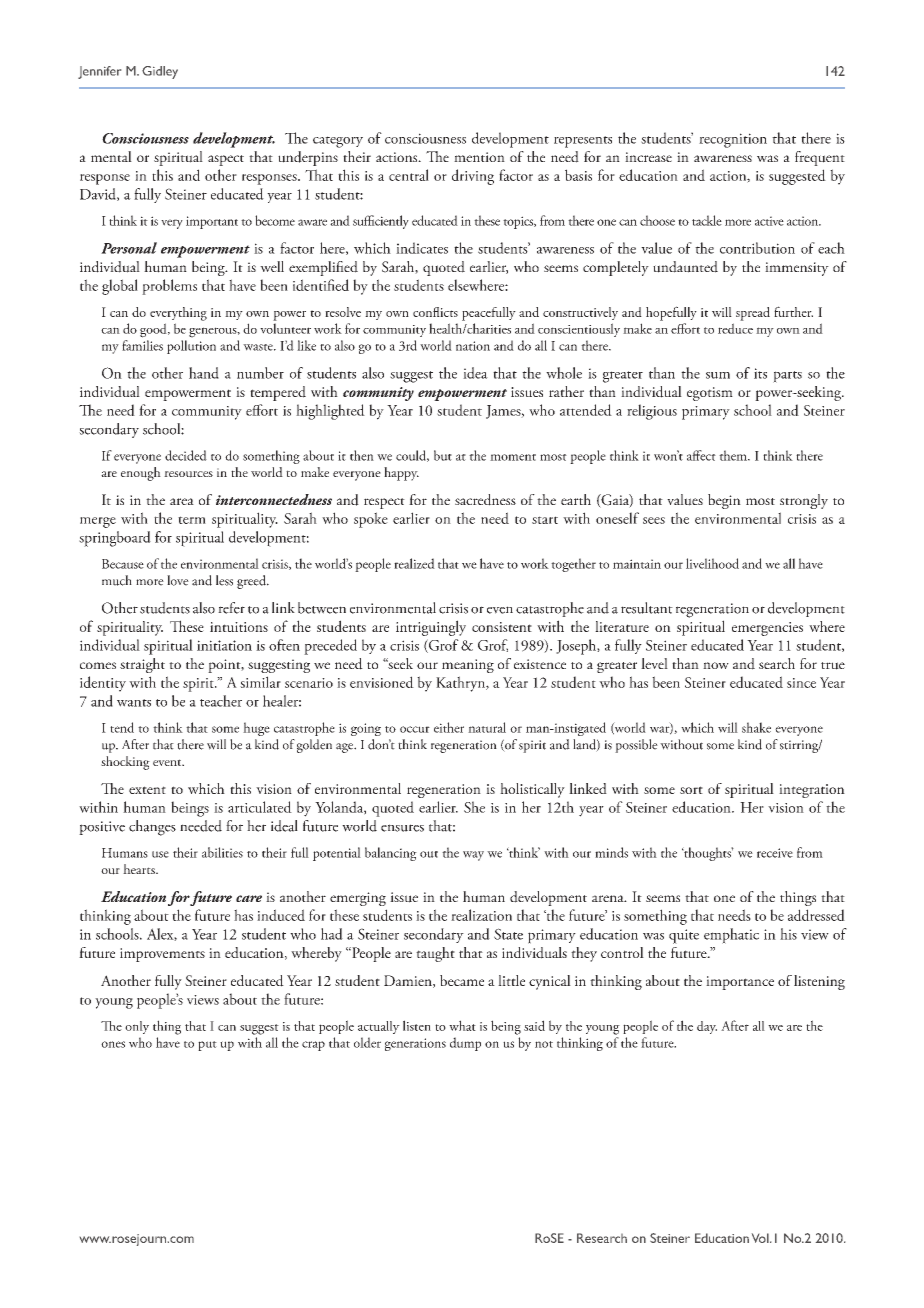 This image has height=1308, width=924. What do you see at coordinates (712, 563) in the image?
I see `livelihood` at bounding box center [712, 563].
